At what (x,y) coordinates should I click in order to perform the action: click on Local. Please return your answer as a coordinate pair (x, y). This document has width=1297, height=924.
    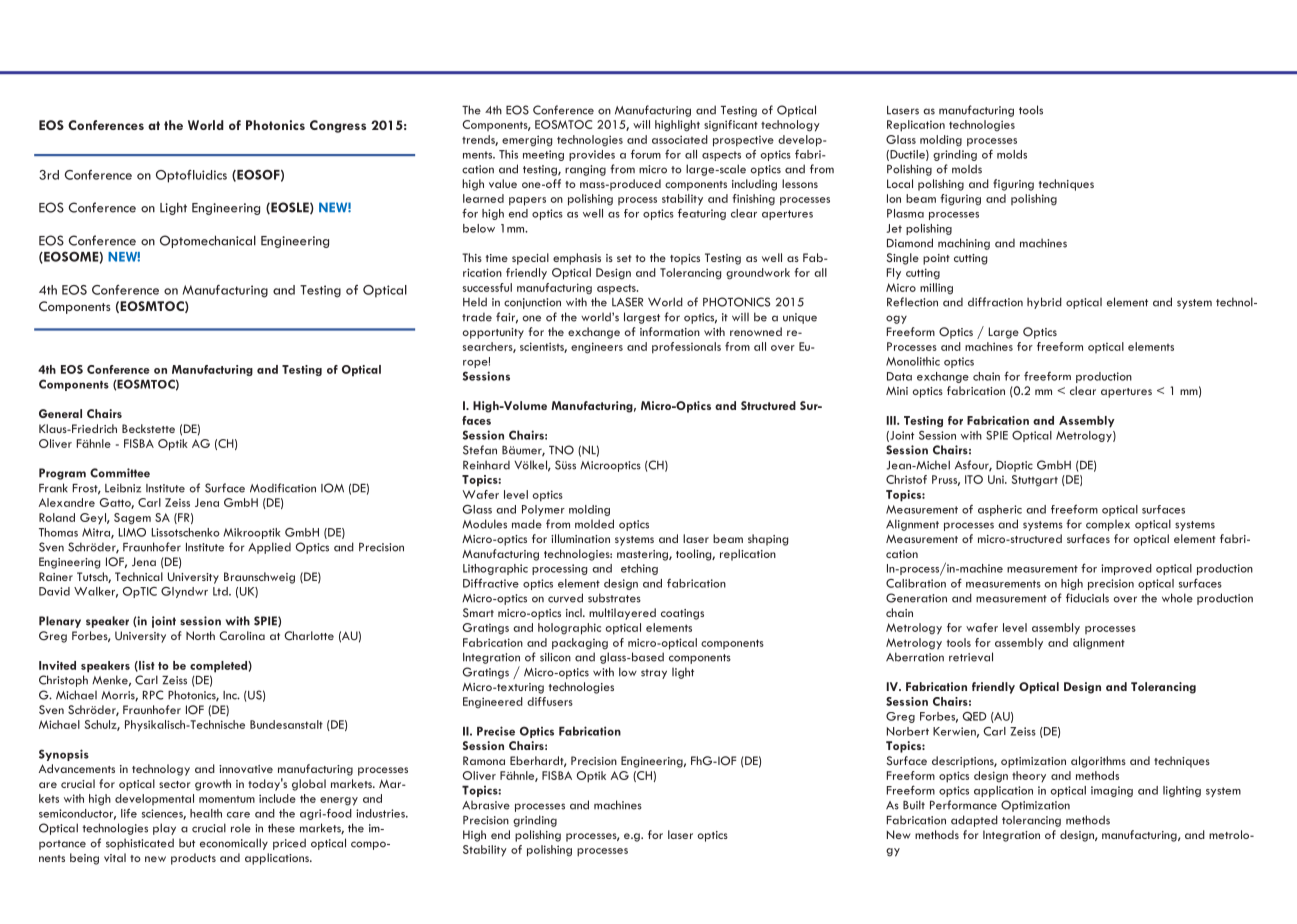
    Looking at the image, I should click on (900, 183).
